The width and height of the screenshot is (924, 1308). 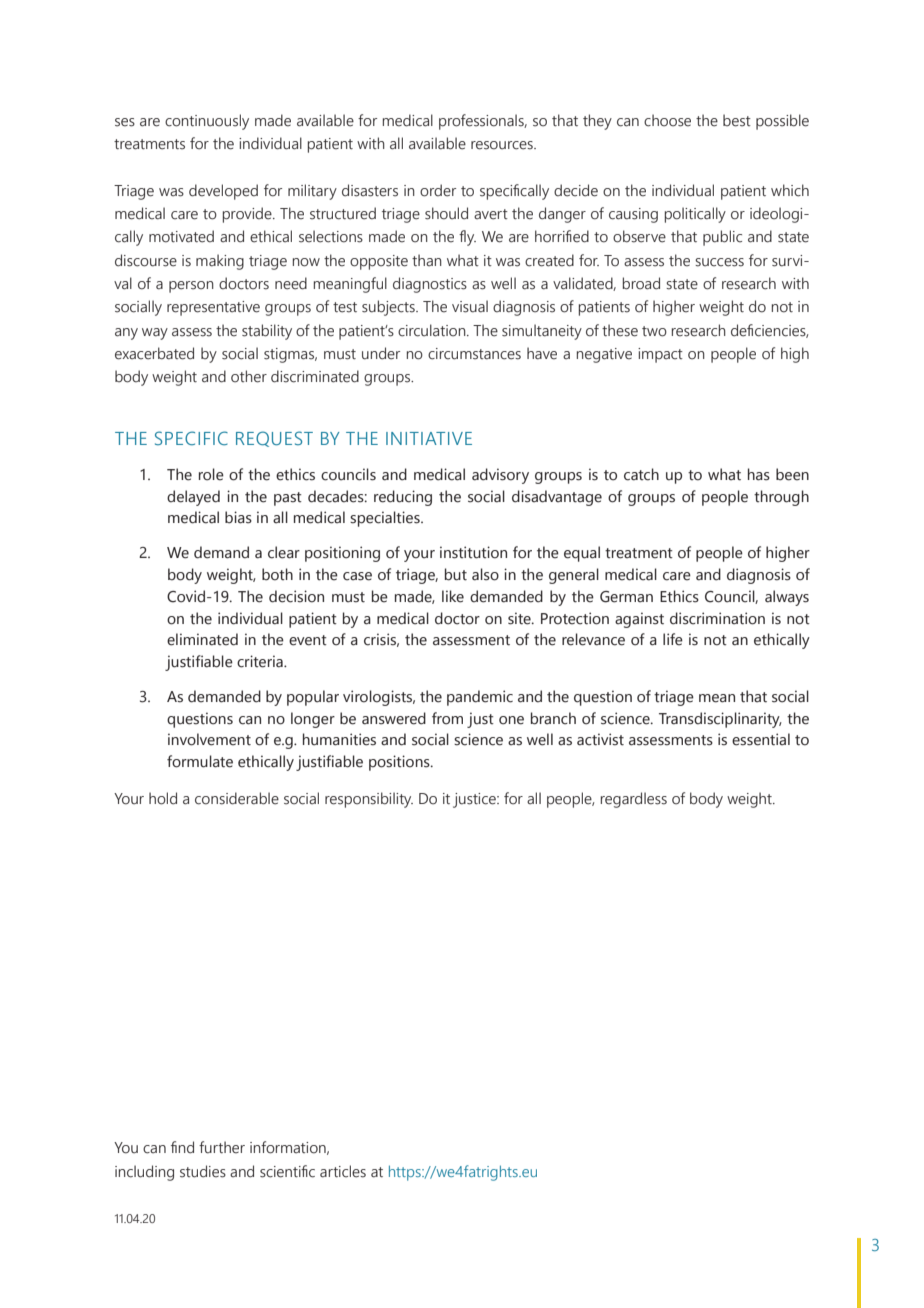 What do you see at coordinates (503, 145) in the screenshot?
I see `resources` at bounding box center [503, 145].
